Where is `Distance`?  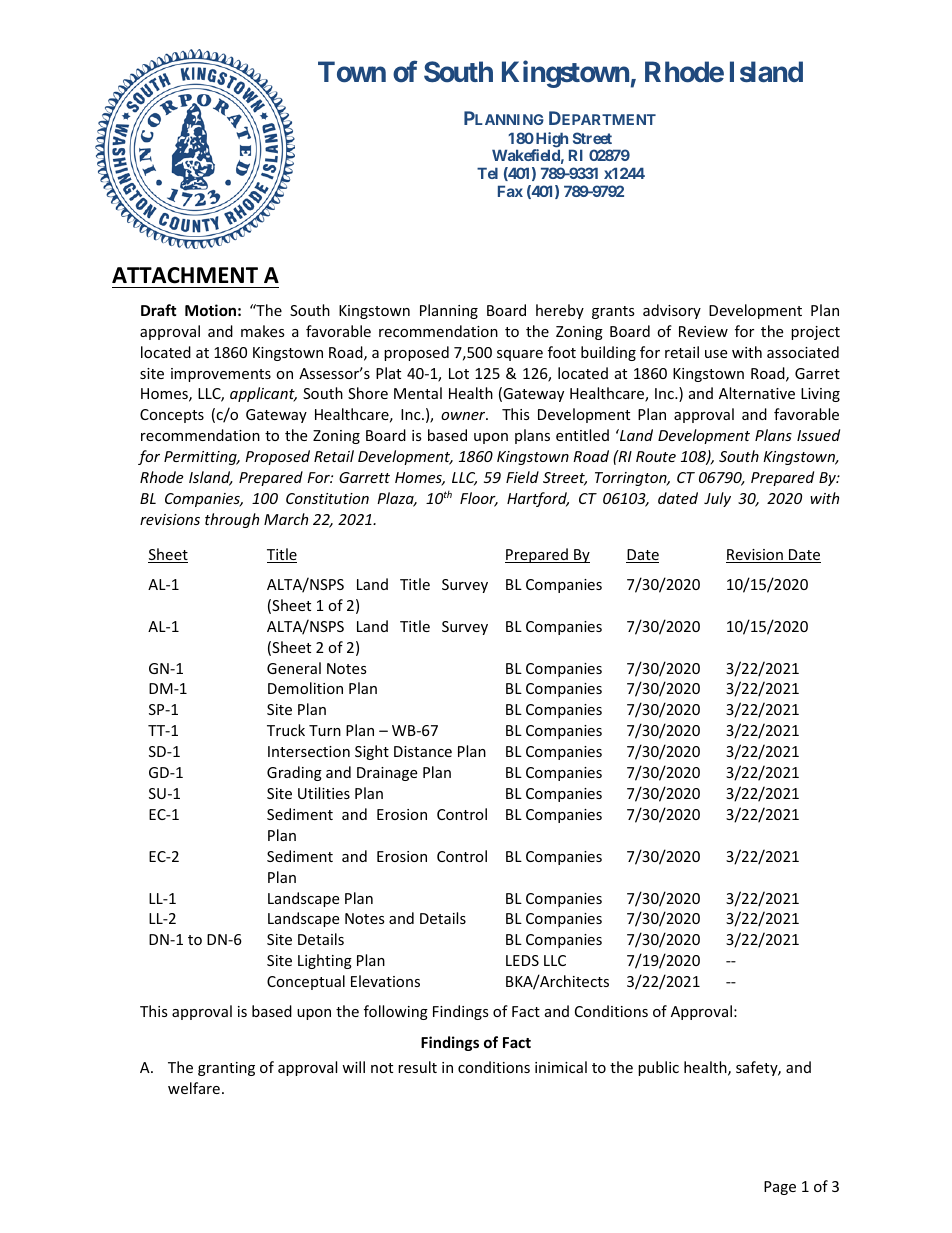
Distance is located at coordinates (423, 751).
